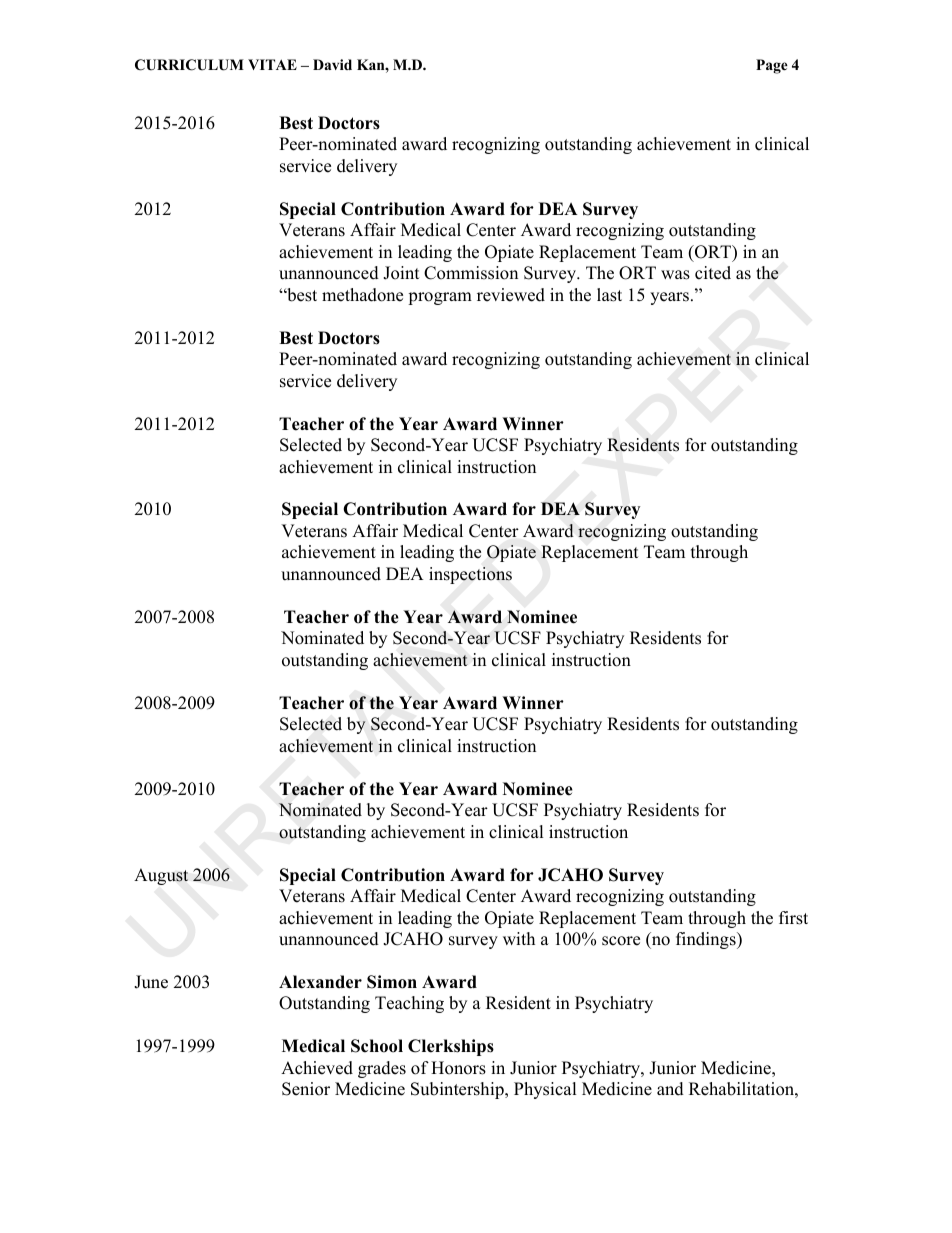 The width and height of the screenshot is (952, 1233). What do you see at coordinates (511, 295) in the screenshot?
I see `reviewed` at bounding box center [511, 295].
